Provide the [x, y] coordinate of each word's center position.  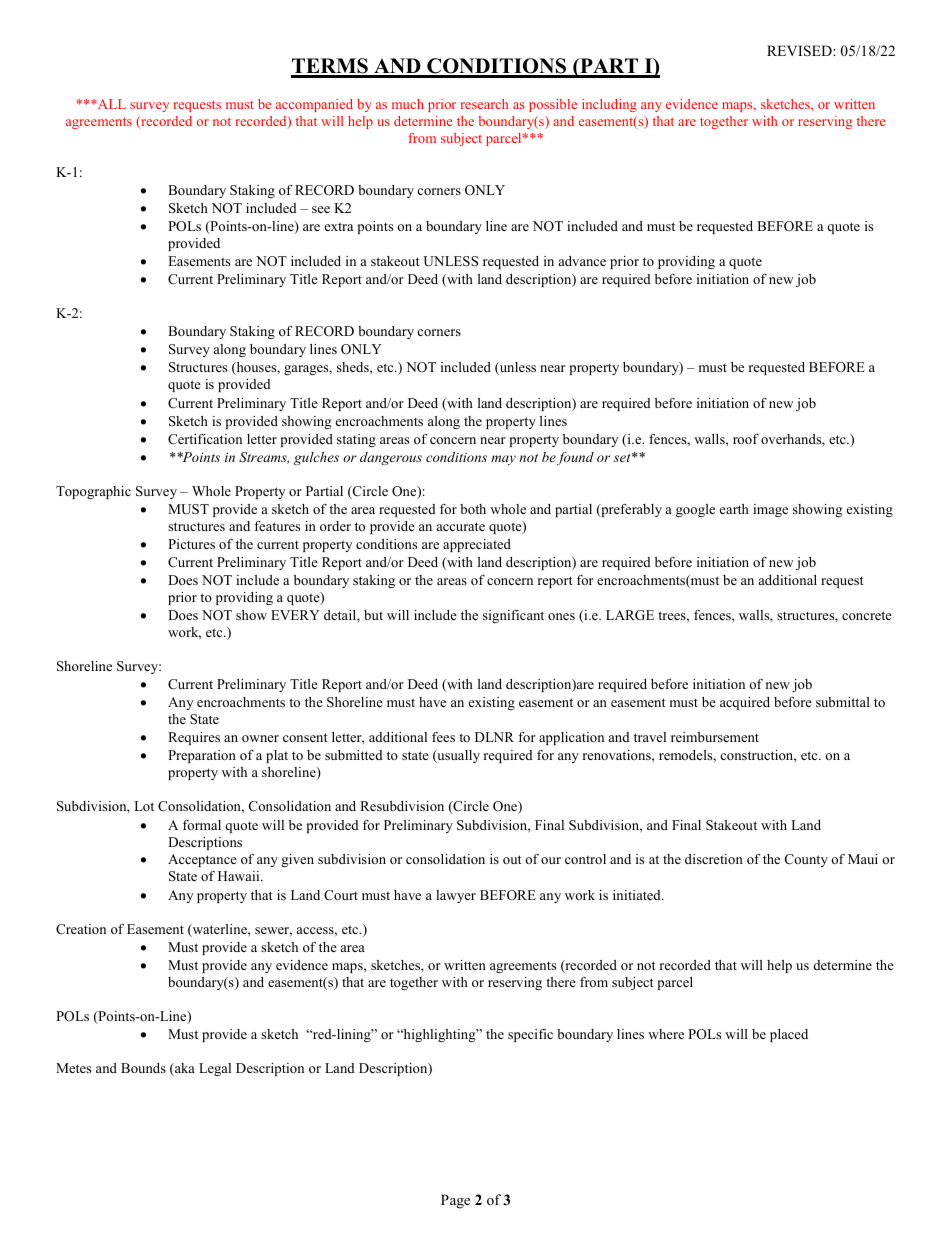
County [806, 860]
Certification [205, 439]
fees [443, 737]
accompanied [314, 105]
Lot [144, 806]
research [484, 104]
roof [746, 439]
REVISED [800, 51]
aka [184, 1069]
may [503, 460]
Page [455, 1201]
